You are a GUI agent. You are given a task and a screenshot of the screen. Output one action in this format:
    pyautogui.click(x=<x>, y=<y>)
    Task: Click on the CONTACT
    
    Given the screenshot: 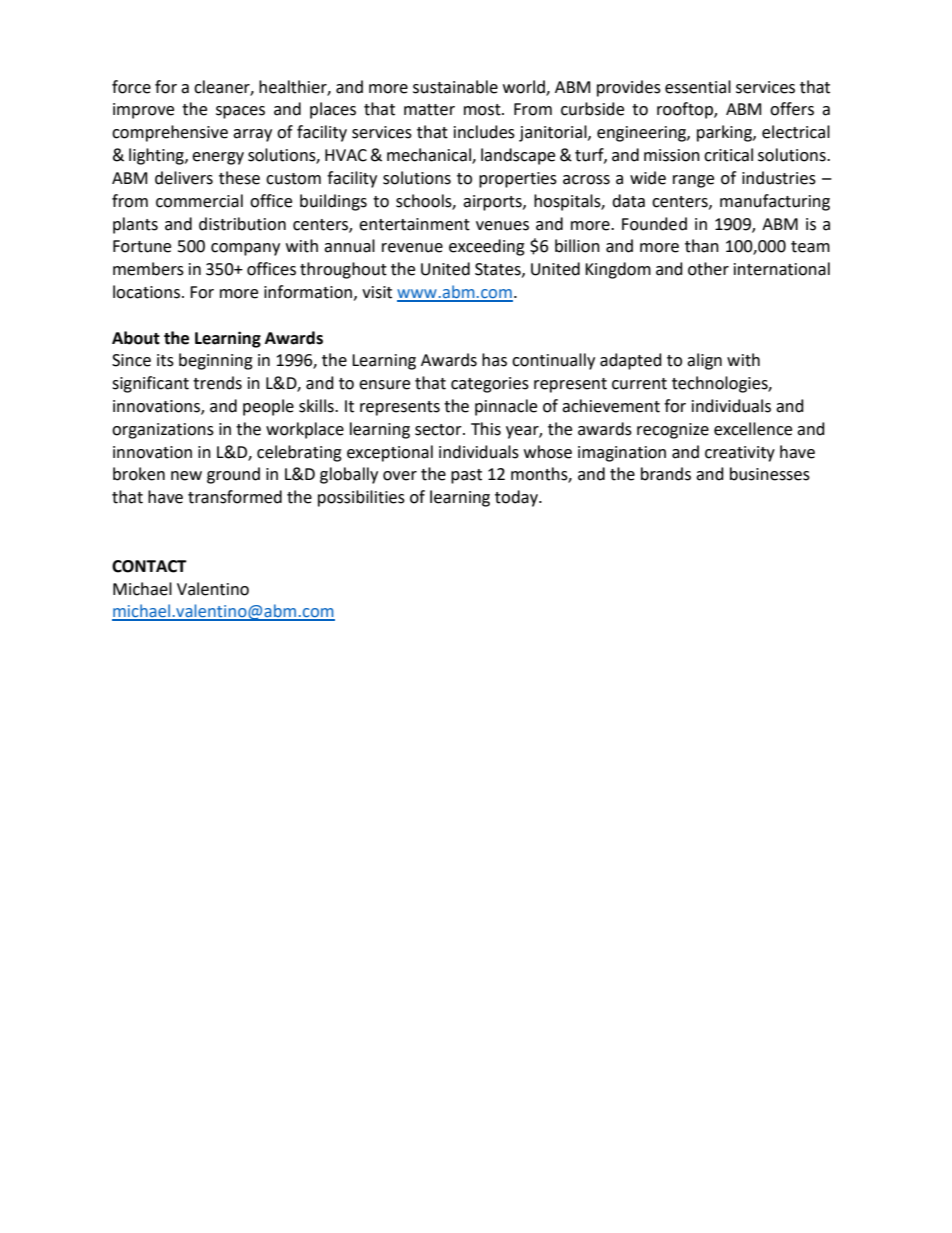 What is the action you would take?
    pyautogui.click(x=149, y=566)
